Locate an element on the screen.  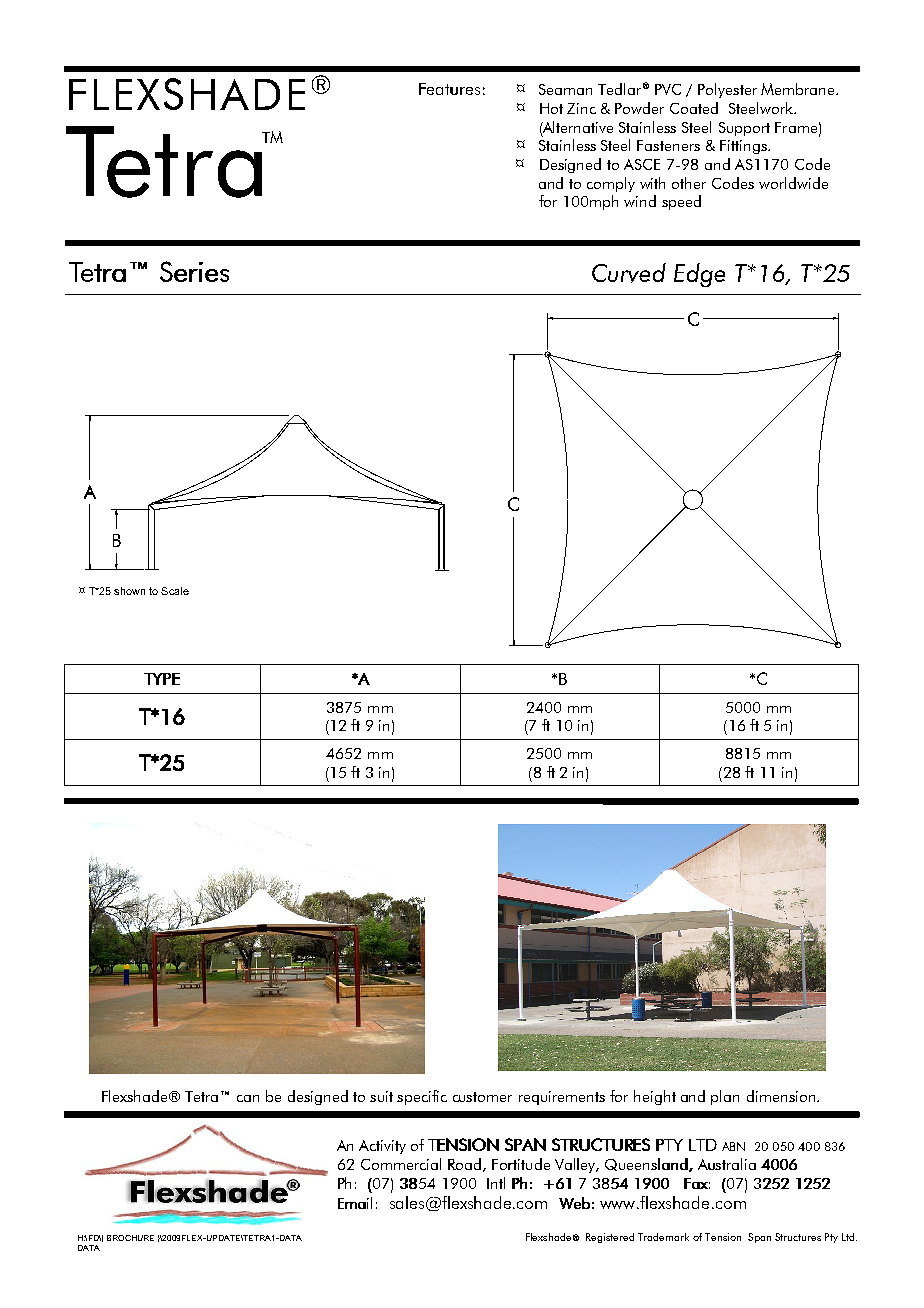
Email is located at coordinates (355, 1203).
